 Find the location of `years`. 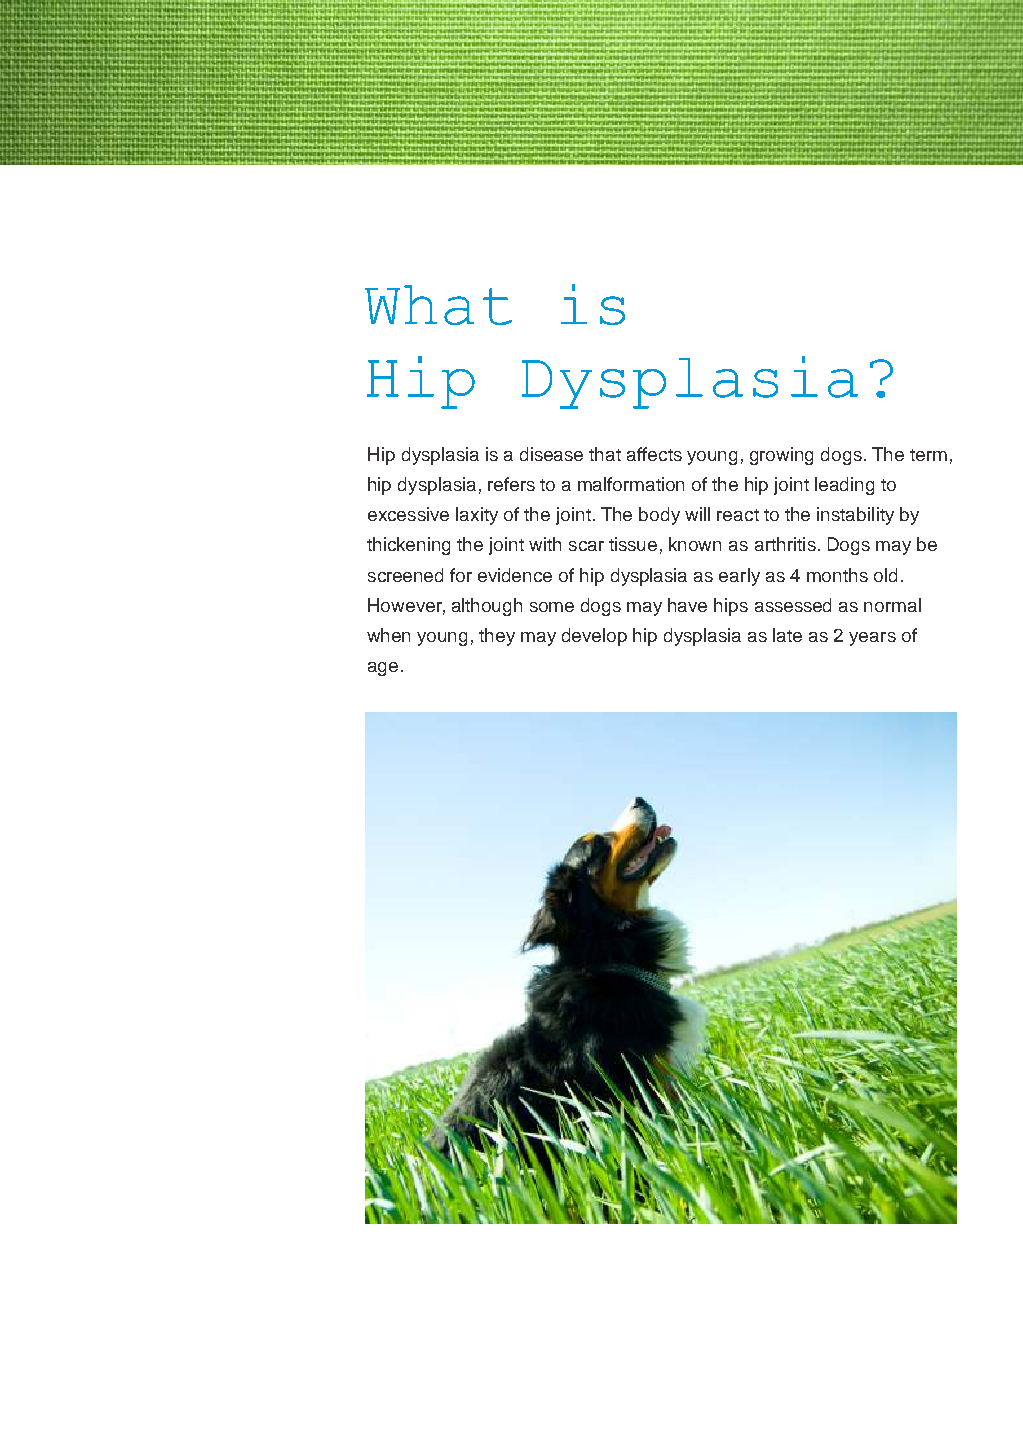

years is located at coordinates (872, 639).
